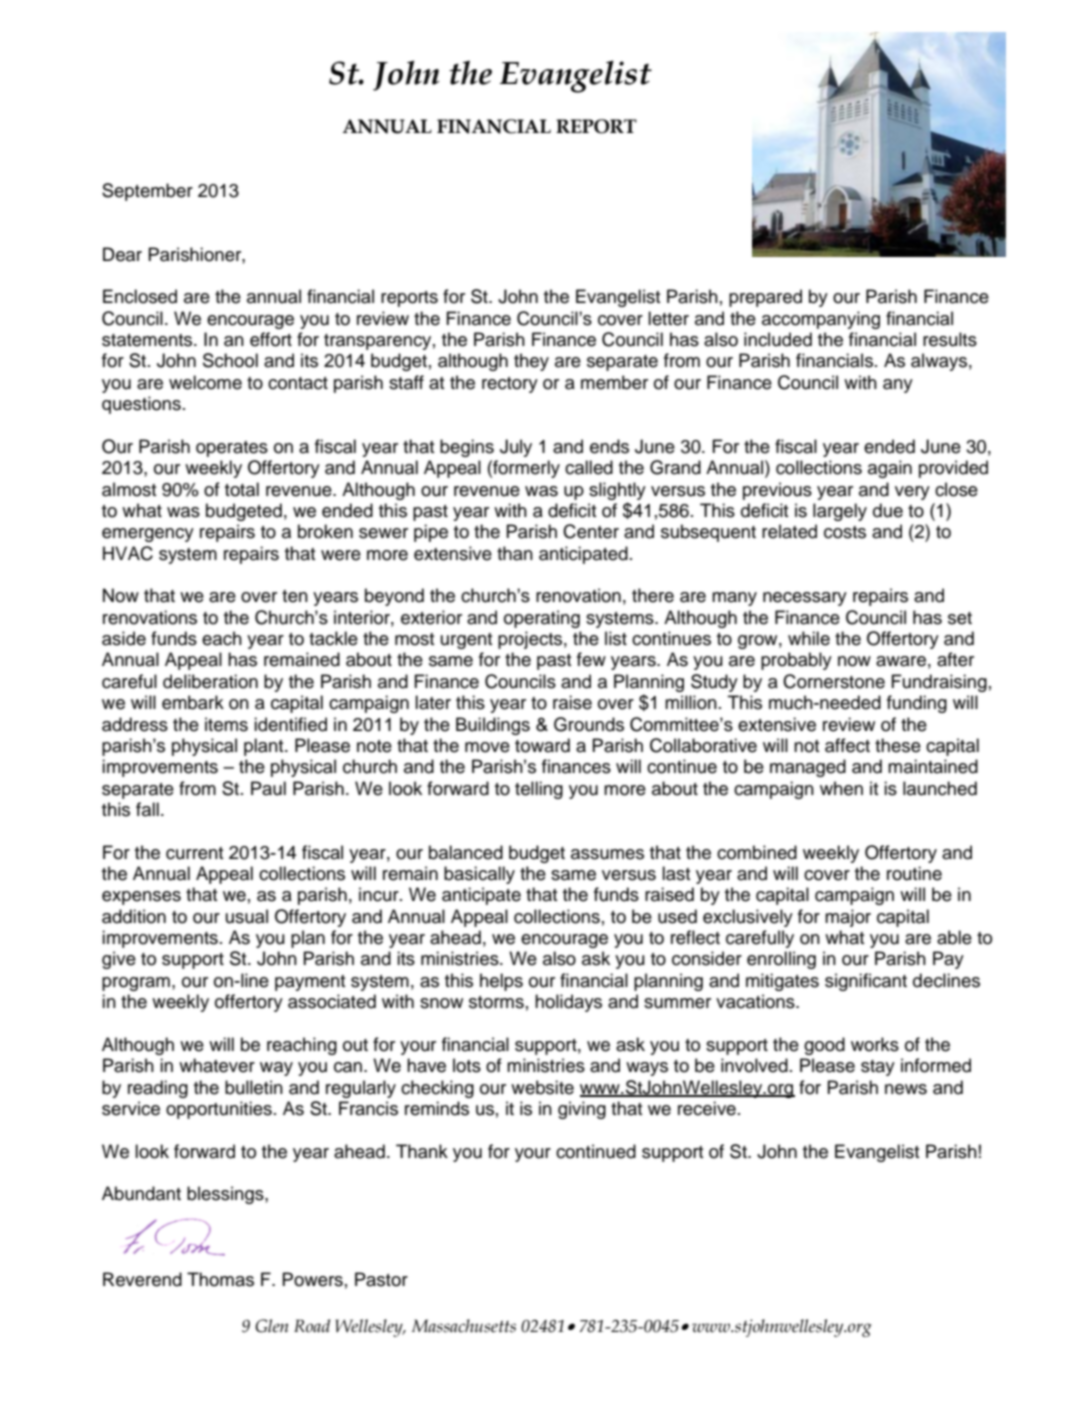 The width and height of the screenshot is (1083, 1401). Describe the element at coordinates (148, 535) in the screenshot. I see `emergency` at that location.
